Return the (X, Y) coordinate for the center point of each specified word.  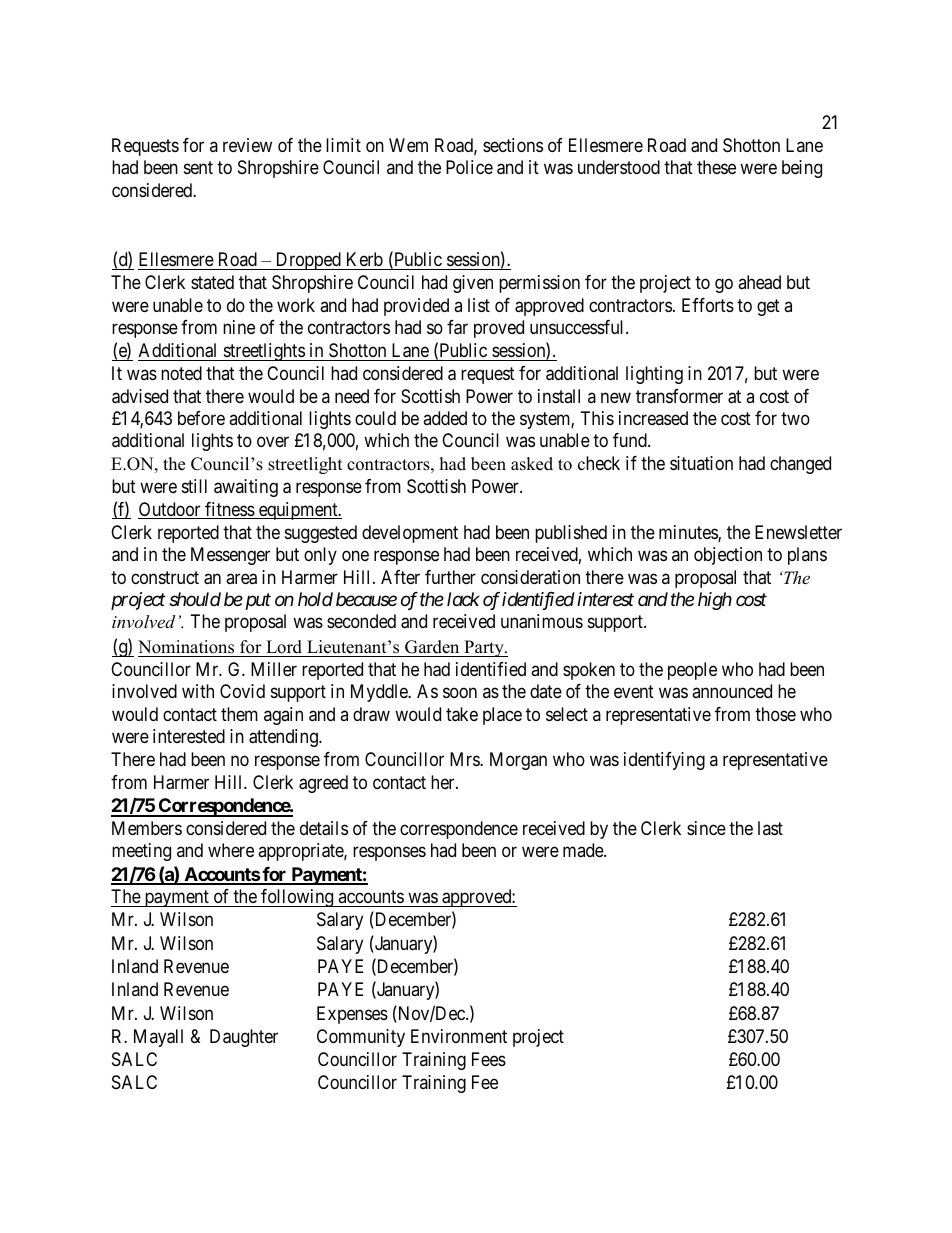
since (706, 828)
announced (732, 691)
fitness (229, 510)
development (410, 534)
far (457, 327)
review (247, 145)
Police (469, 167)
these (716, 167)
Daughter (244, 1038)
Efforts (708, 305)
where (231, 850)
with (198, 691)
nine (239, 327)
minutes (689, 533)
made (584, 850)
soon (460, 693)
